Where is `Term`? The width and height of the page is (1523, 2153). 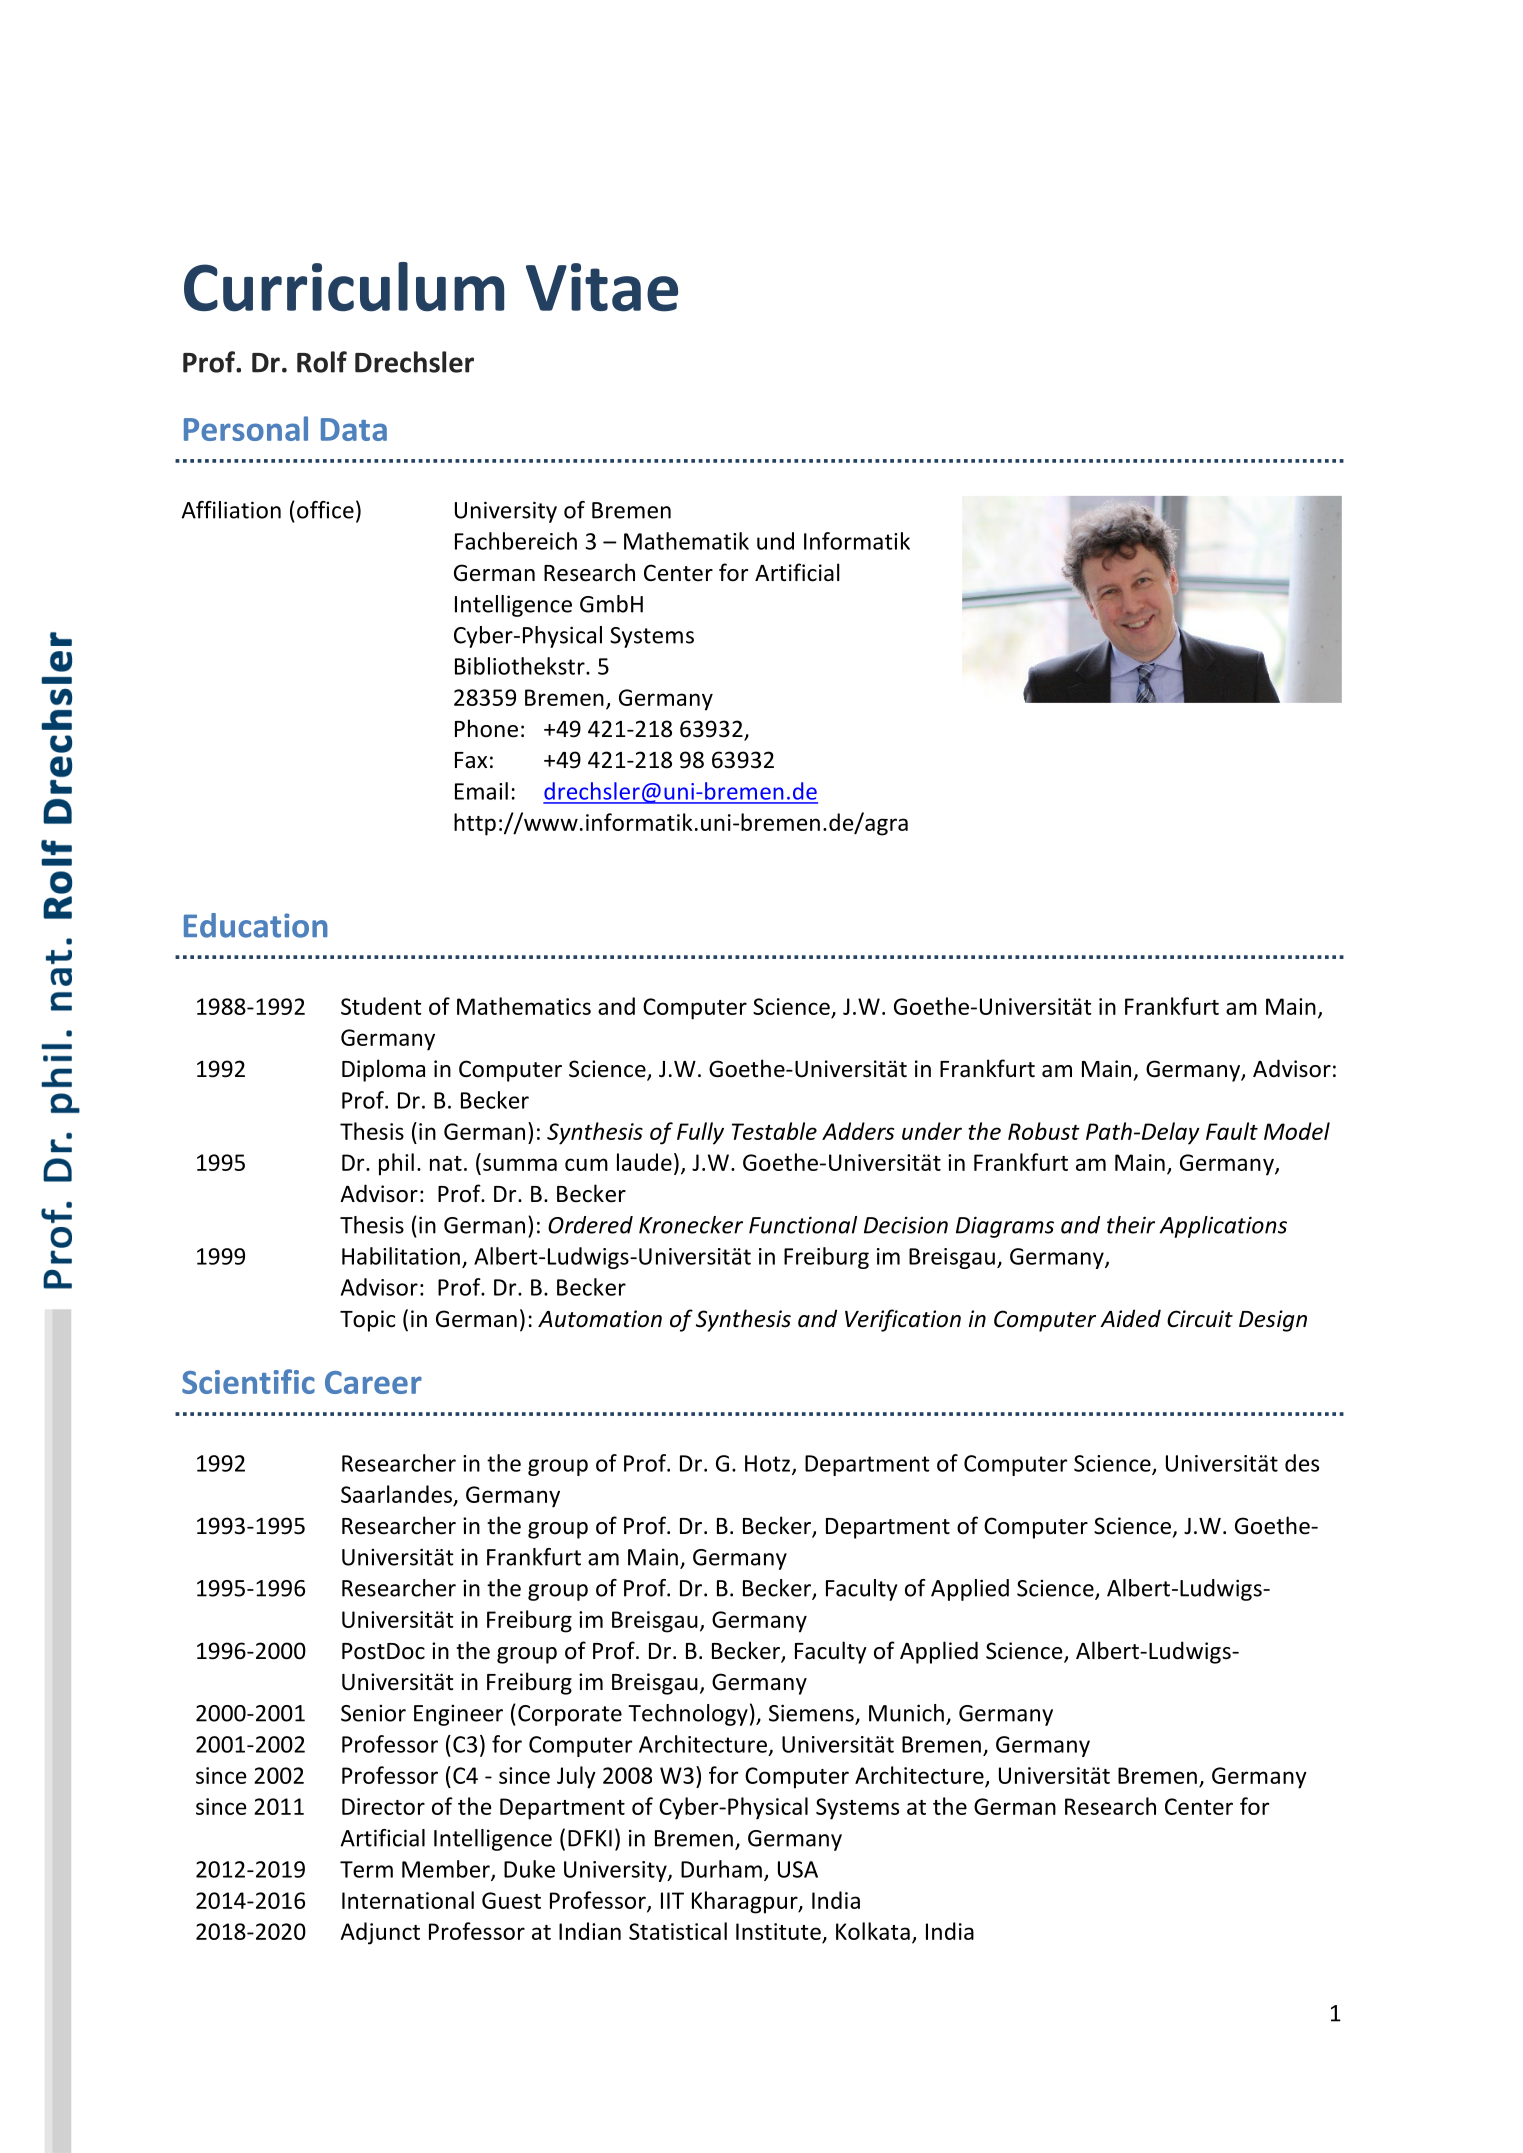
Term is located at coordinates (366, 1869).
